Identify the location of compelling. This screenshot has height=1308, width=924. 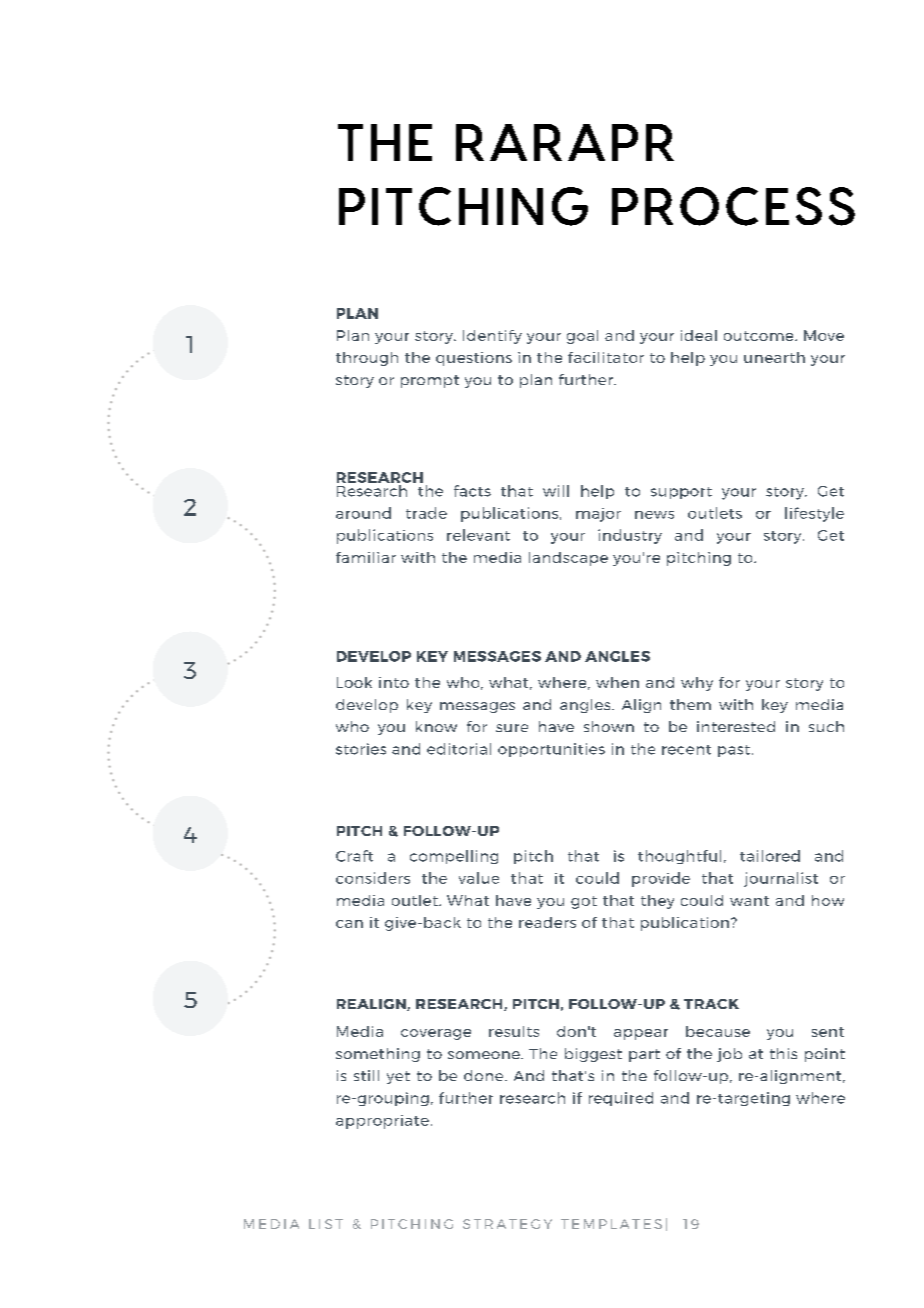
(454, 857).
